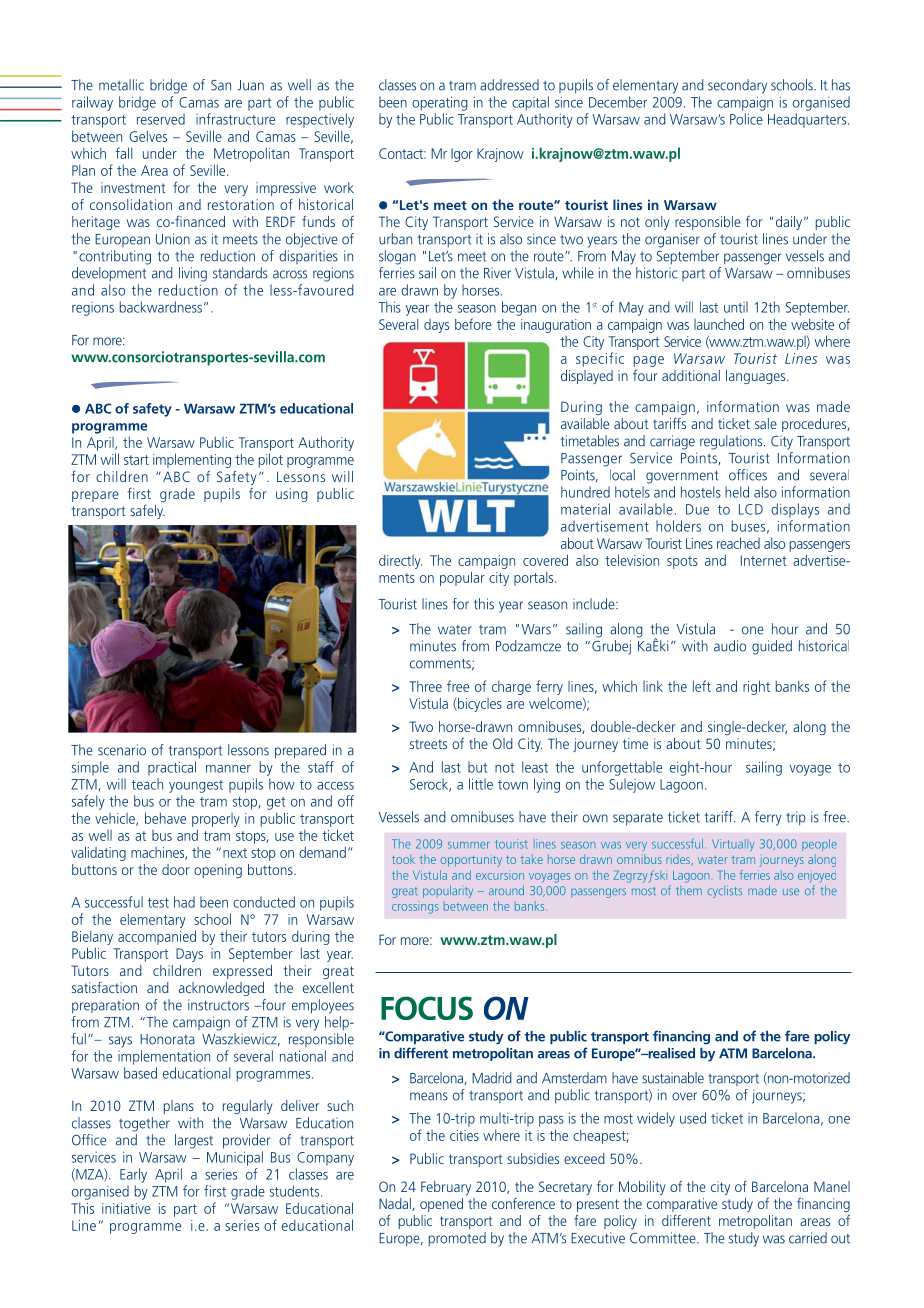 This screenshot has width=924, height=1308. Describe the element at coordinates (737, 492) in the screenshot. I see `held` at that location.
